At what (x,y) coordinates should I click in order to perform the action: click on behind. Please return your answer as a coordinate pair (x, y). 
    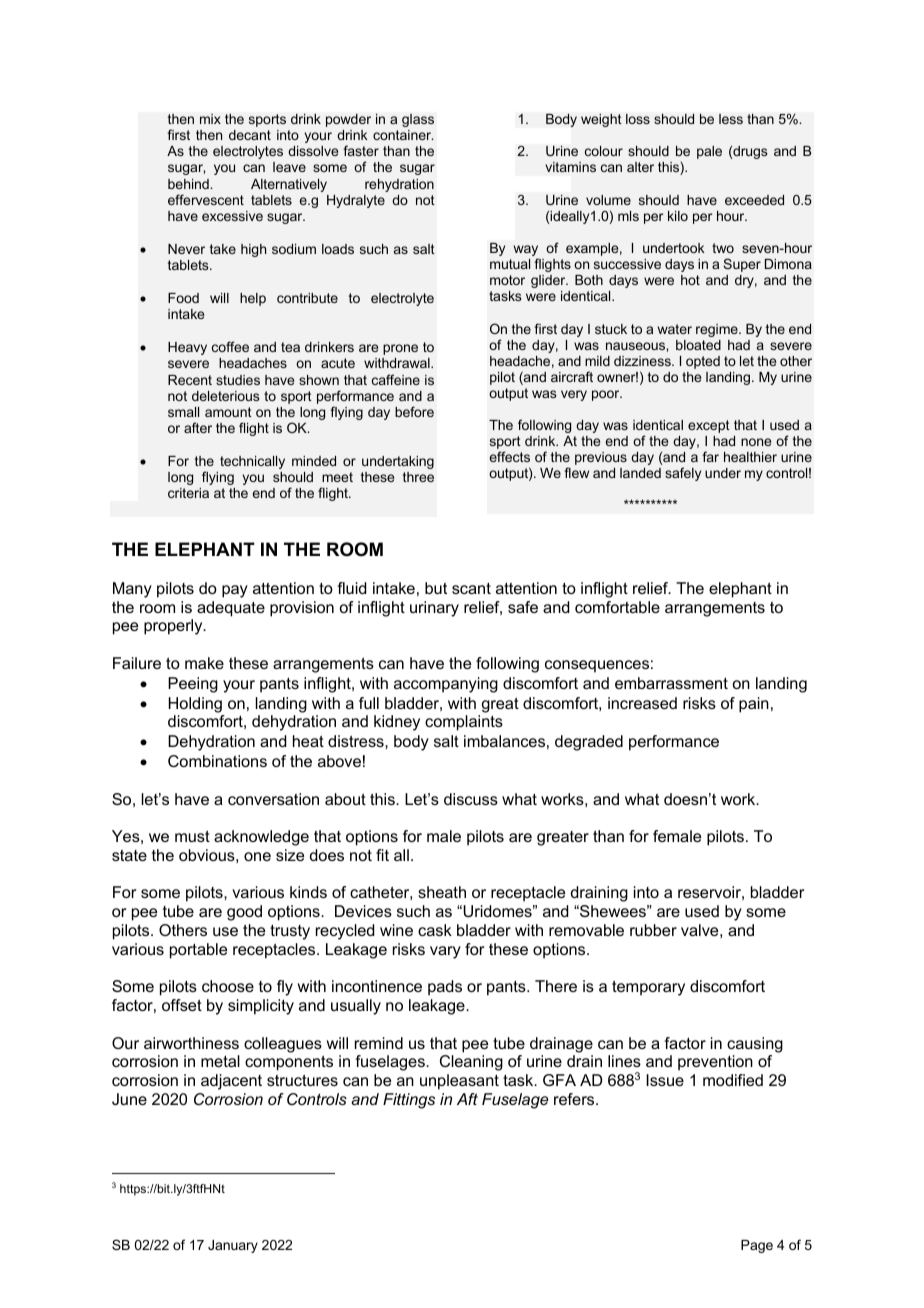
    Looking at the image, I should click on (189, 184).
